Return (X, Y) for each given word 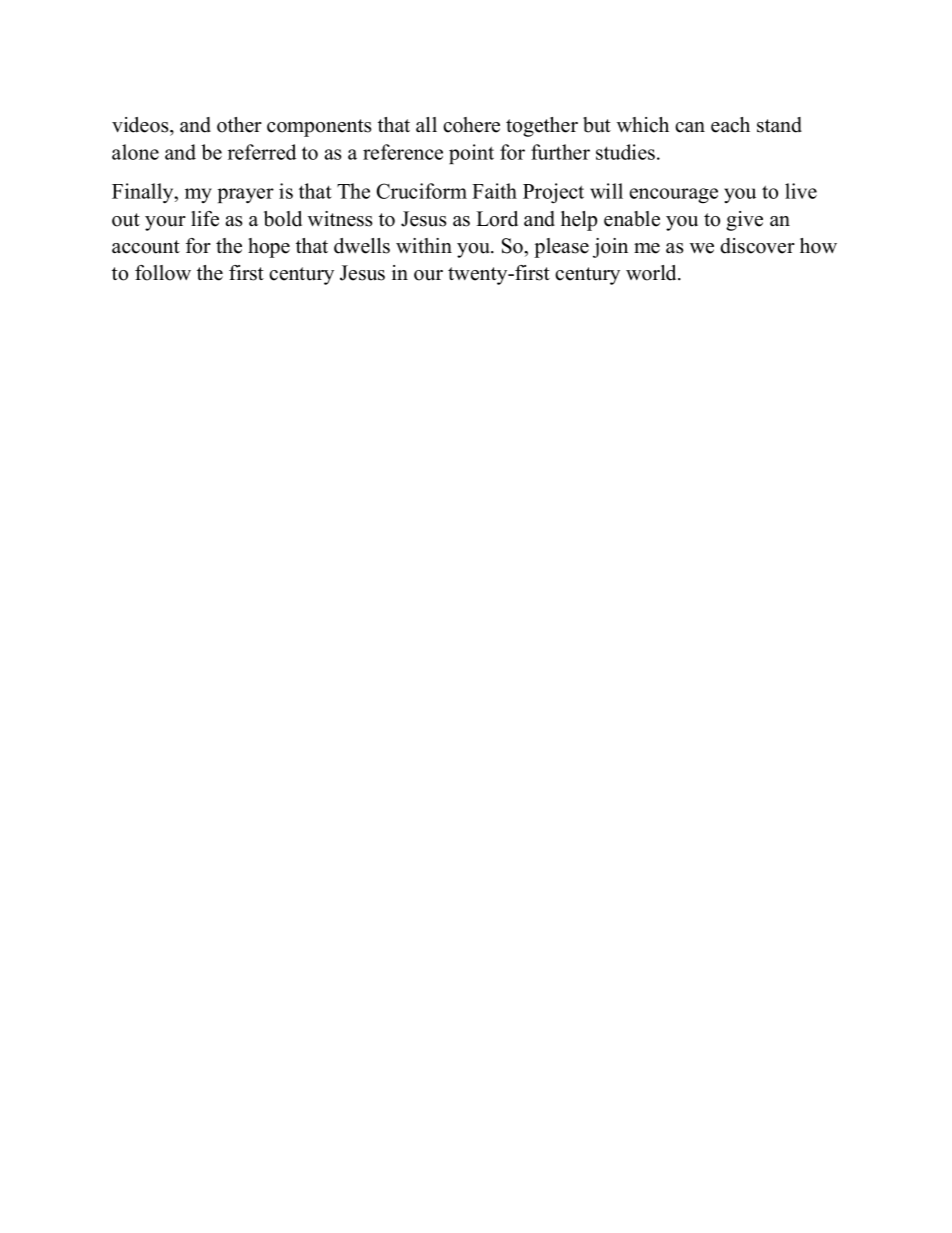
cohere (471, 125)
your (165, 223)
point (471, 154)
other (239, 125)
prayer (246, 195)
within (424, 245)
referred (262, 152)
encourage (674, 196)
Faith (494, 191)
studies (627, 152)
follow (163, 273)
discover (757, 246)
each (730, 125)
